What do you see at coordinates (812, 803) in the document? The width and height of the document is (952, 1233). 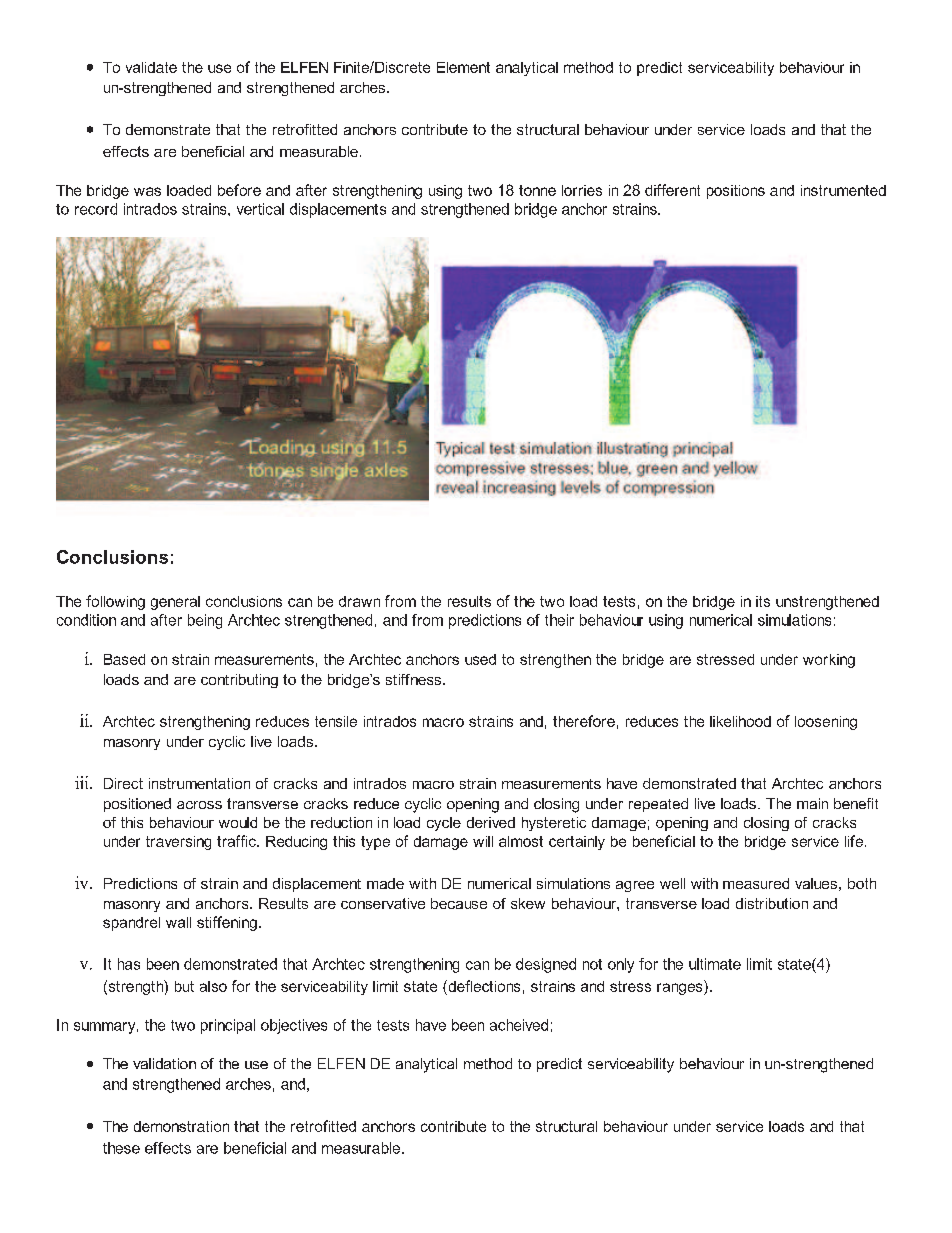 I see `main` at bounding box center [812, 803].
